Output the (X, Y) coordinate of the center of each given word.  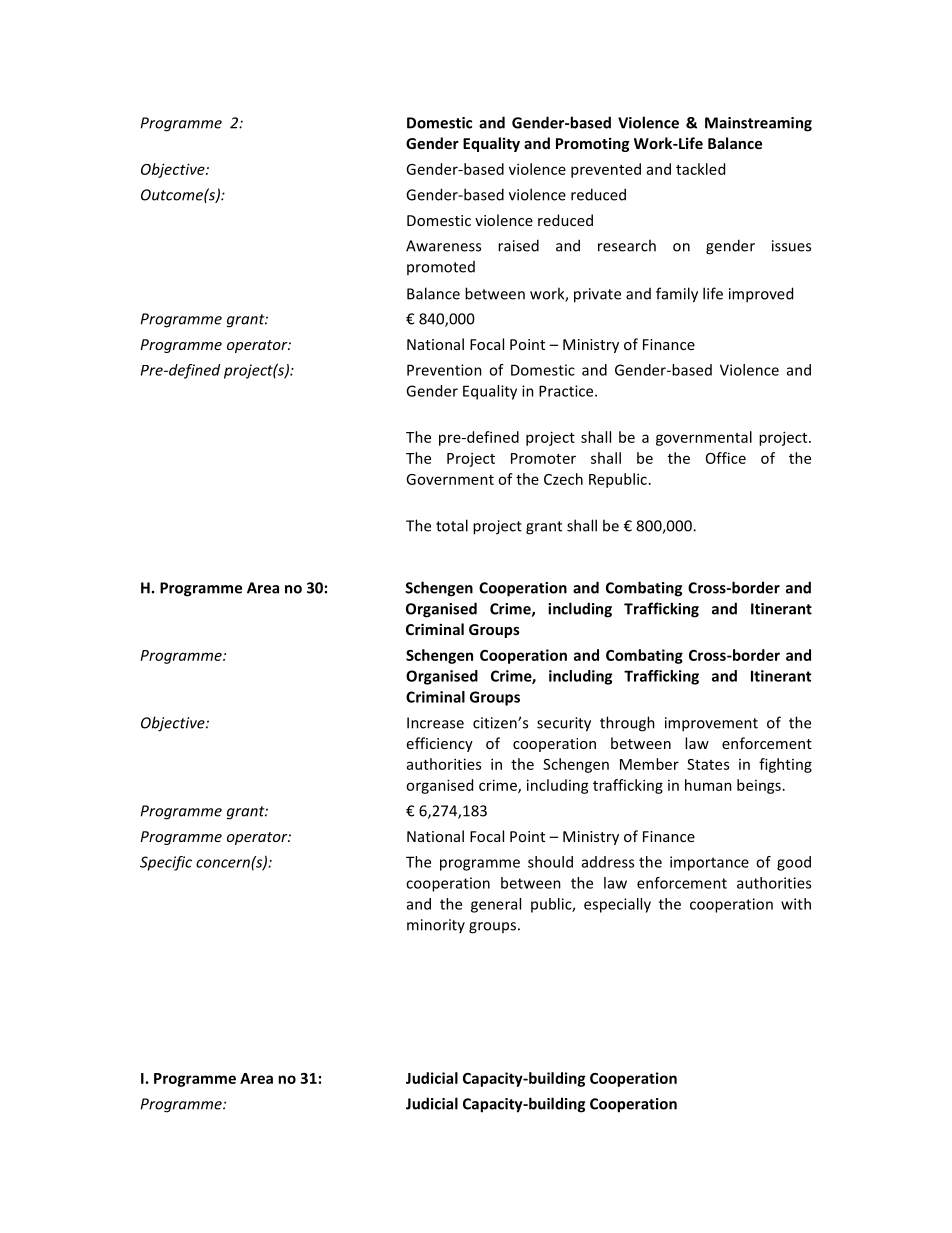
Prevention (444, 370)
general (496, 905)
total (452, 525)
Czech (563, 479)
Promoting (592, 144)
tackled (700, 169)
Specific (166, 863)
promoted (441, 268)
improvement (711, 724)
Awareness (443, 246)
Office (726, 458)
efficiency (440, 744)
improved (761, 295)
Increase (435, 723)
